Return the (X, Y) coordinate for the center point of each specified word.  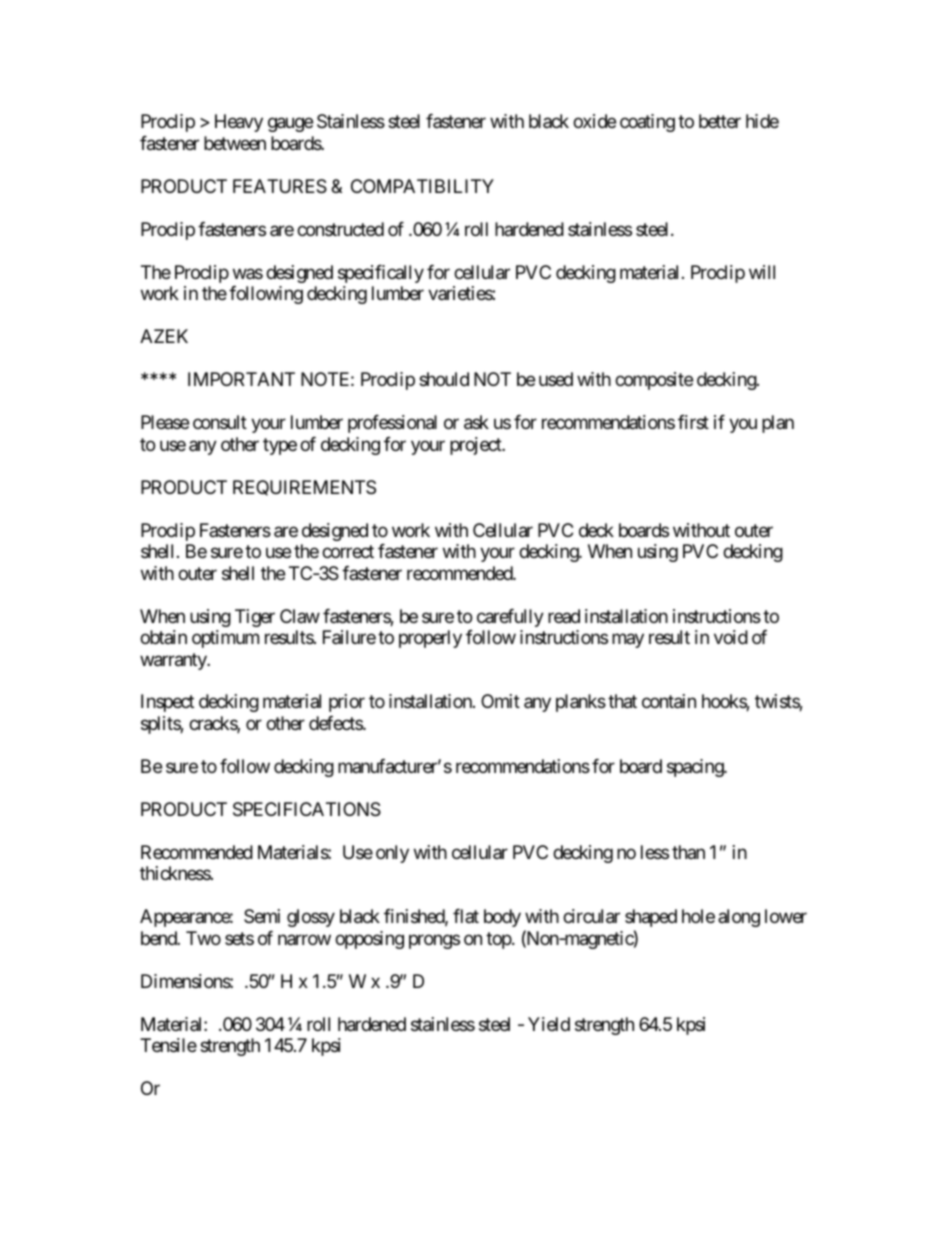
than (688, 852)
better (720, 121)
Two (203, 938)
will (762, 272)
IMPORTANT (241, 379)
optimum (225, 639)
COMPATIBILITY (422, 186)
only (392, 854)
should (444, 379)
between (235, 143)
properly (430, 639)
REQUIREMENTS (304, 488)
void (731, 637)
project (476, 446)
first (693, 422)
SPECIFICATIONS (307, 809)
